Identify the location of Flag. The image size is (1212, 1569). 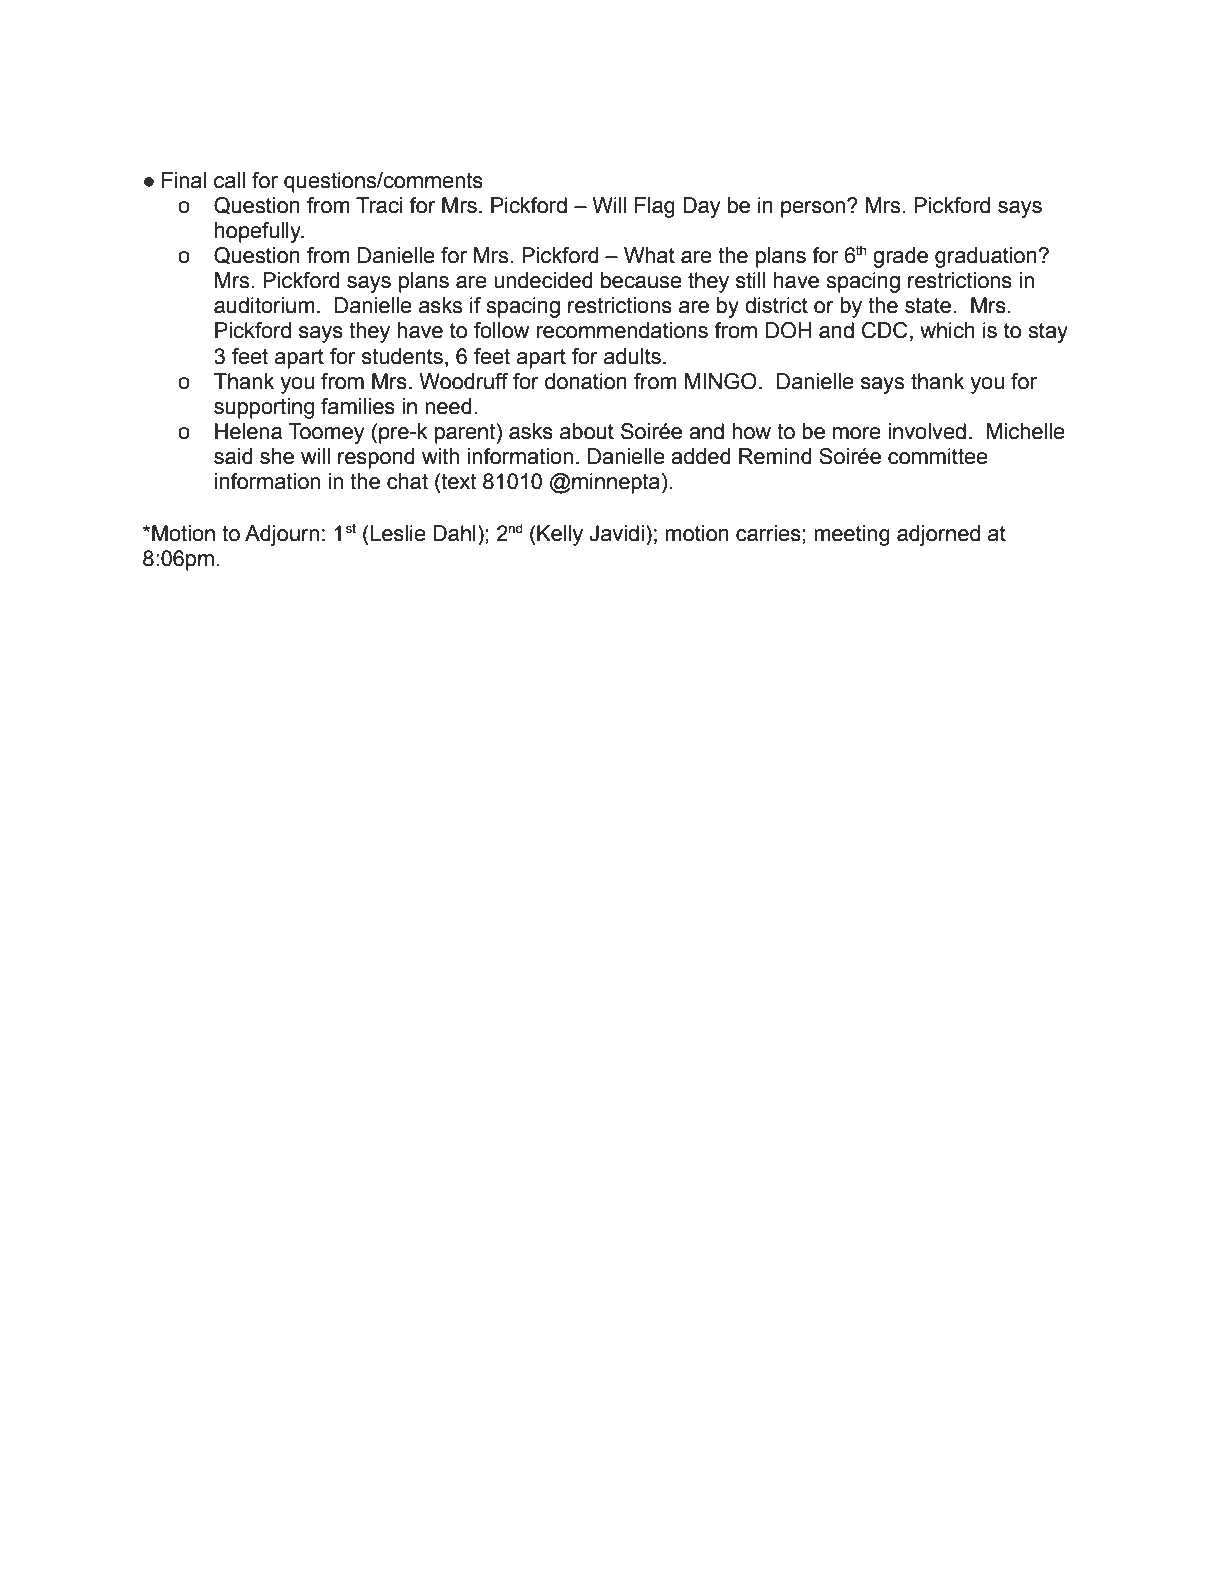
(655, 207).
